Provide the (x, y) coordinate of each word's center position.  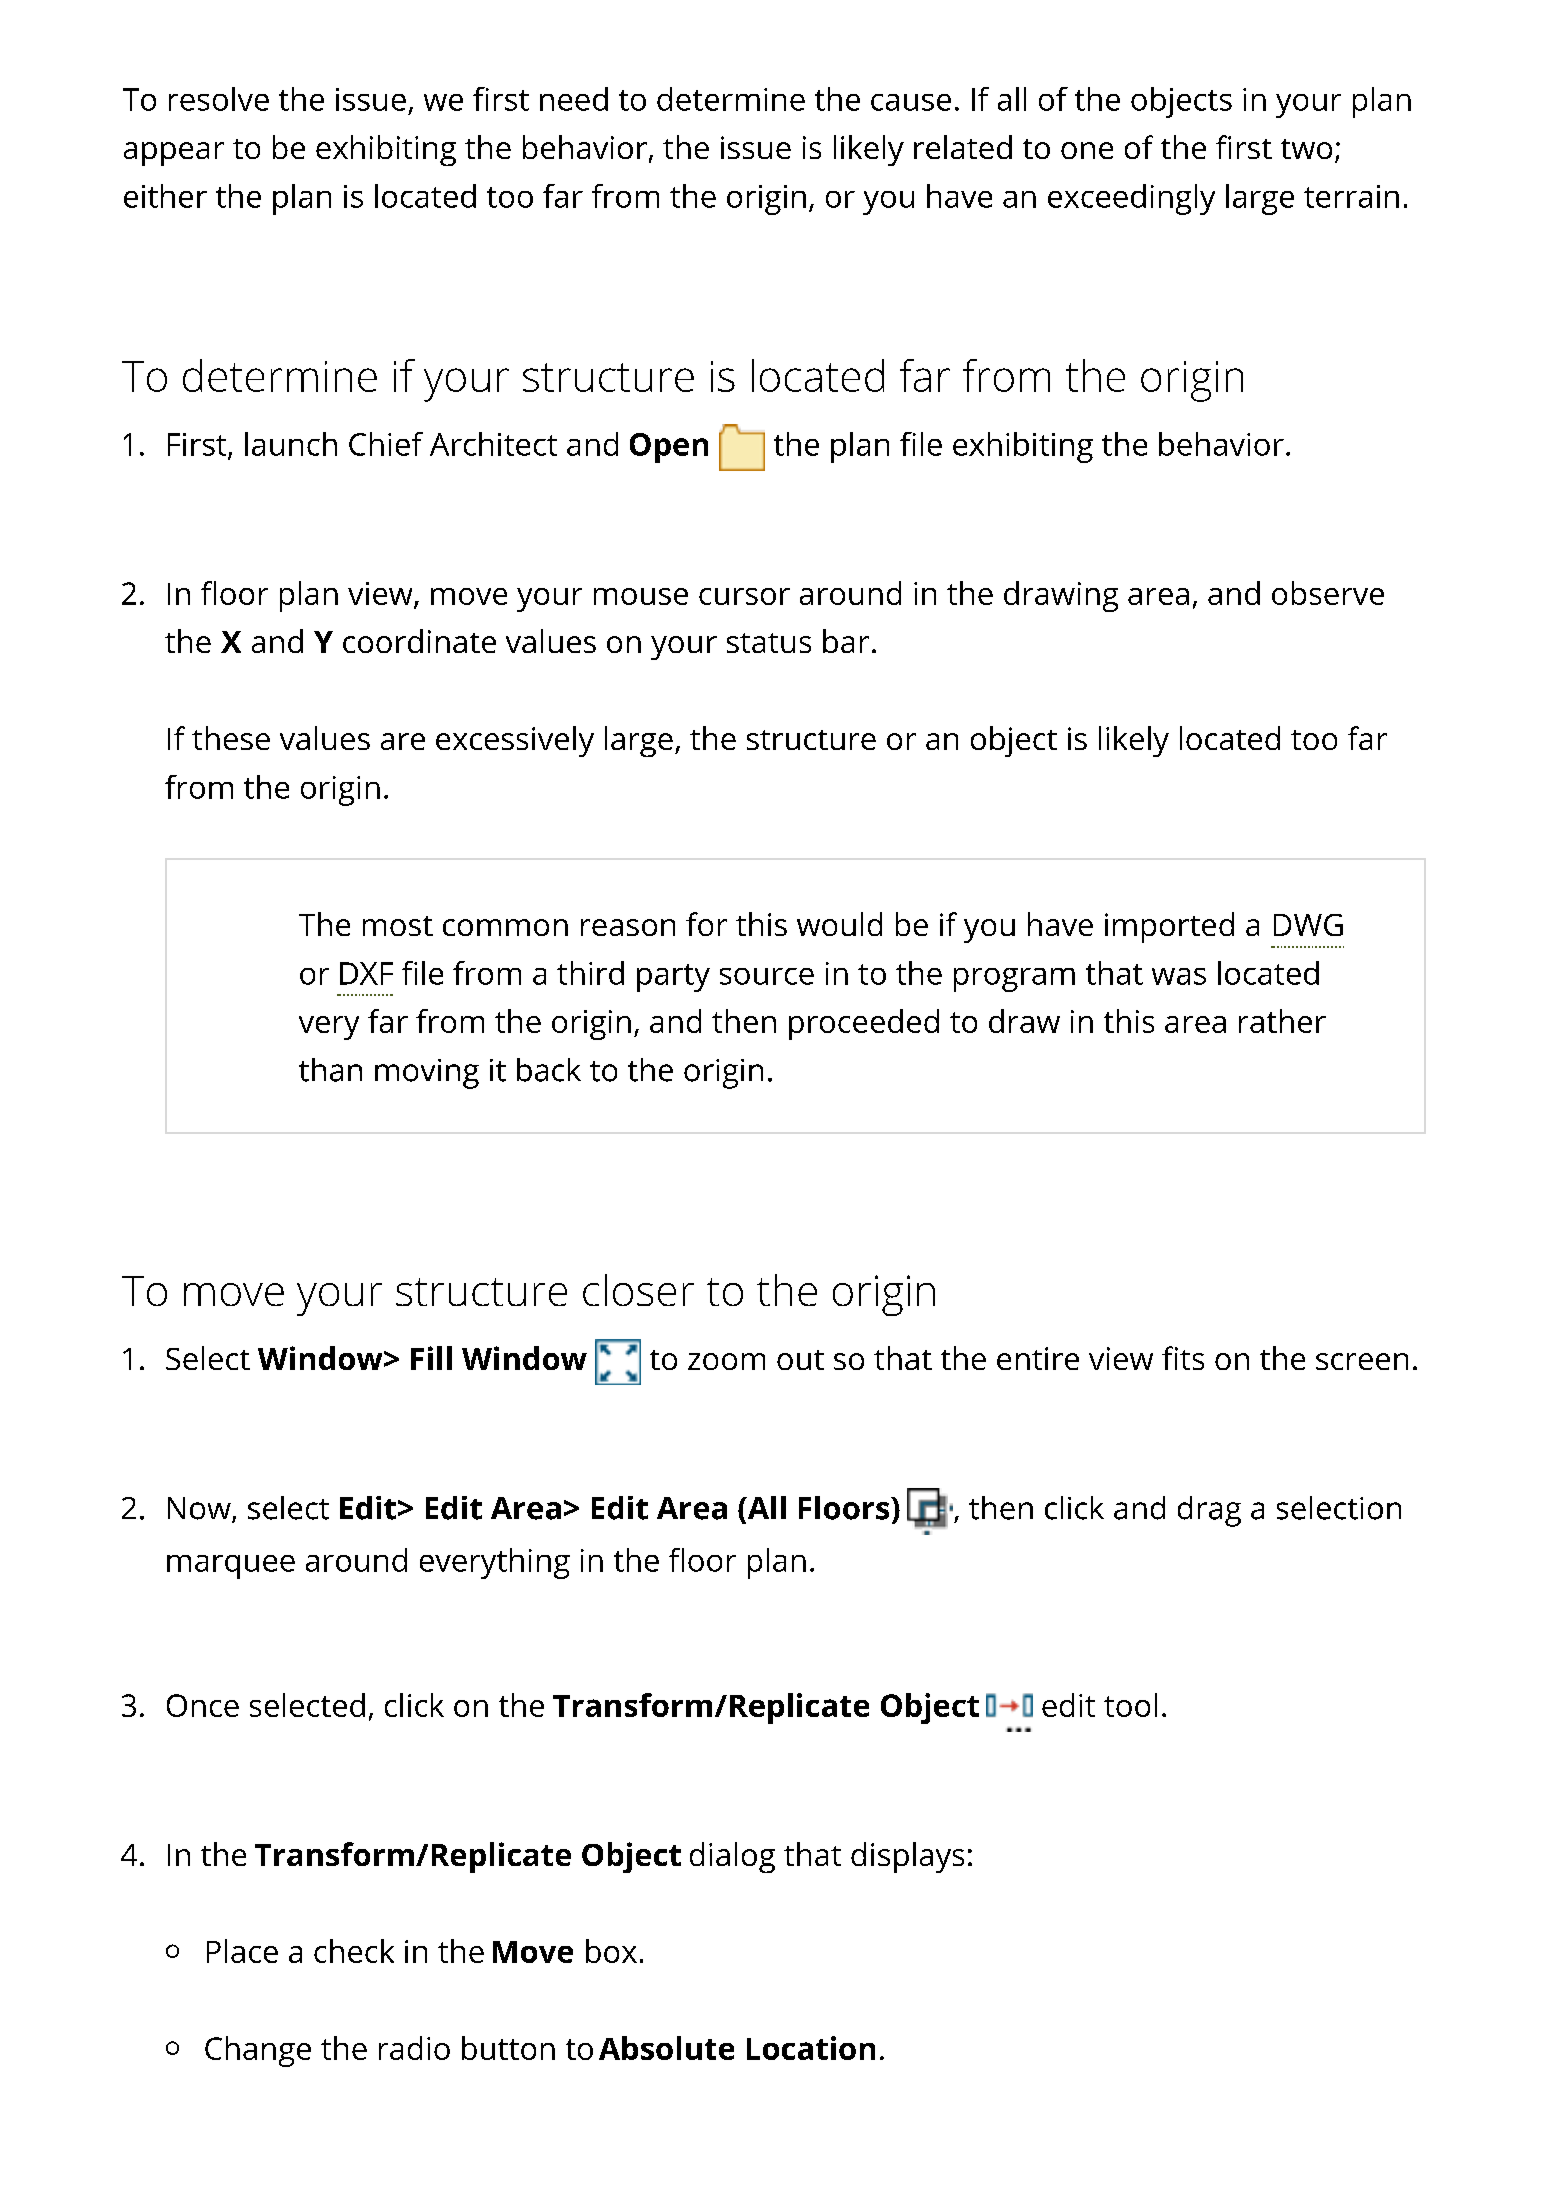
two (1306, 149)
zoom (726, 1361)
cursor (744, 596)
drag (1209, 1511)
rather (1282, 1021)
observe (1328, 593)
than (330, 1070)
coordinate (419, 641)
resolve (219, 99)
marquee (231, 1567)
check (354, 1951)
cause (911, 102)
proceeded (864, 1024)
